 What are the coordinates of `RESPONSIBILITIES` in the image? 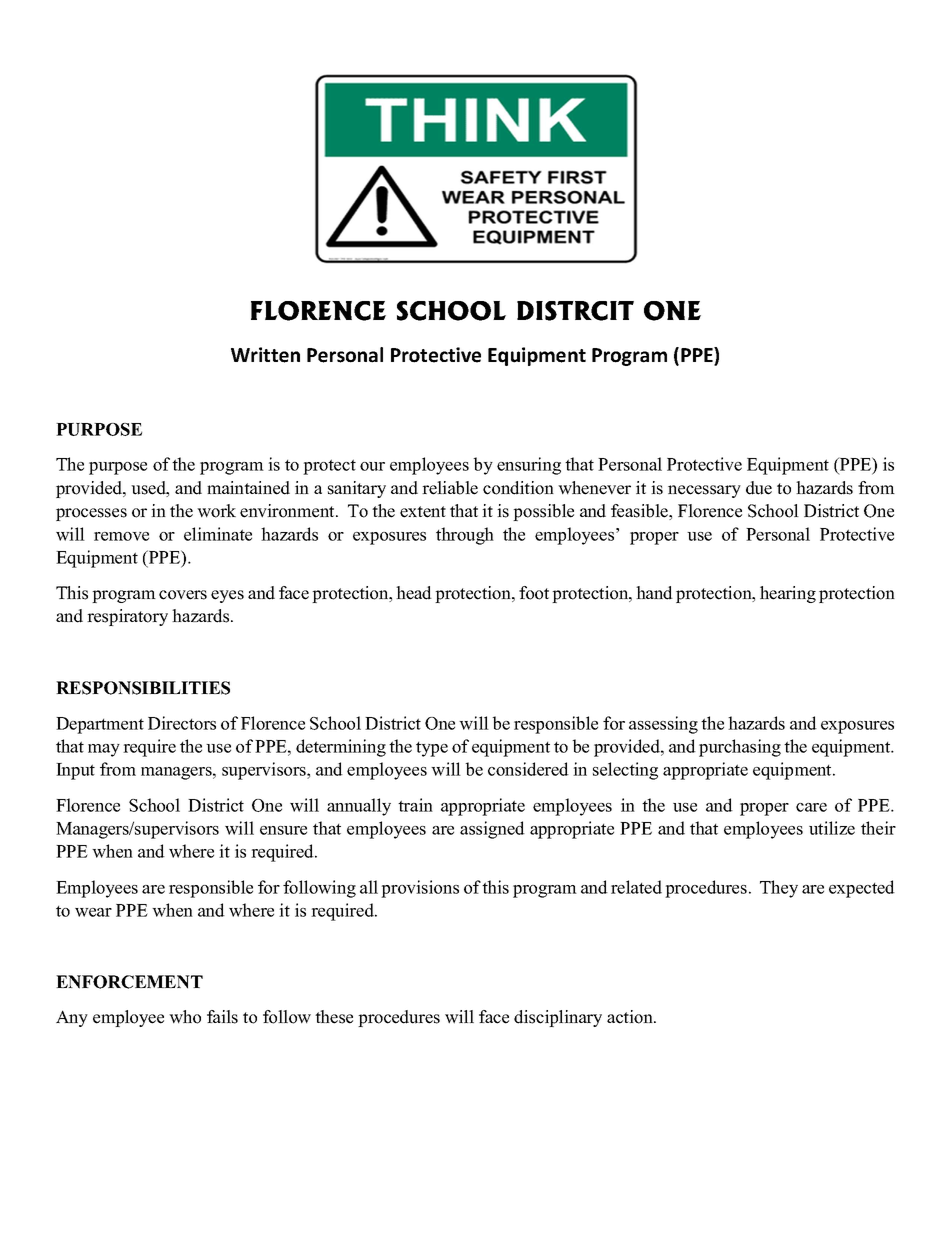 It's located at (143, 688).
